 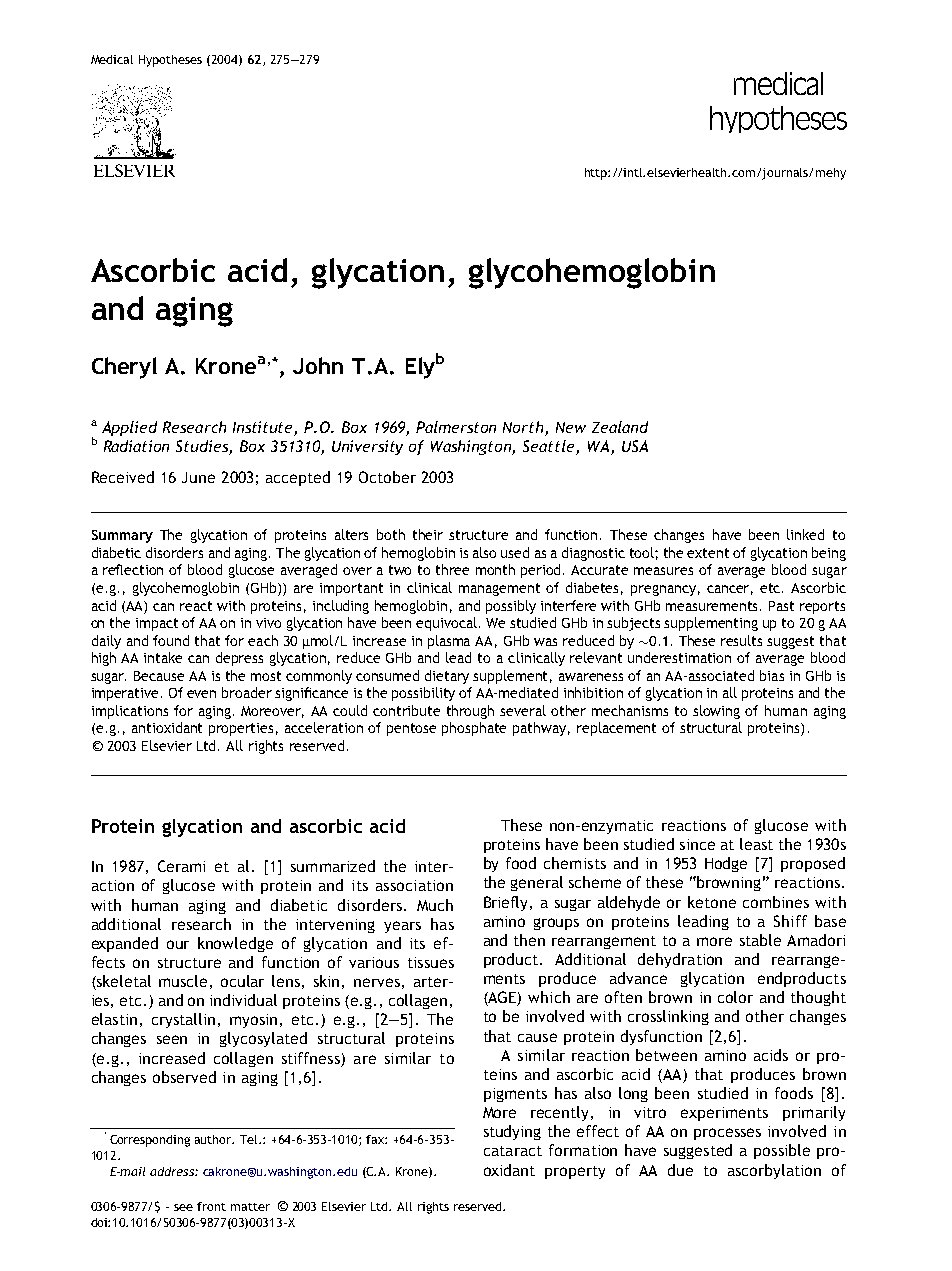 What do you see at coordinates (524, 428) in the page?
I see `North` at bounding box center [524, 428].
